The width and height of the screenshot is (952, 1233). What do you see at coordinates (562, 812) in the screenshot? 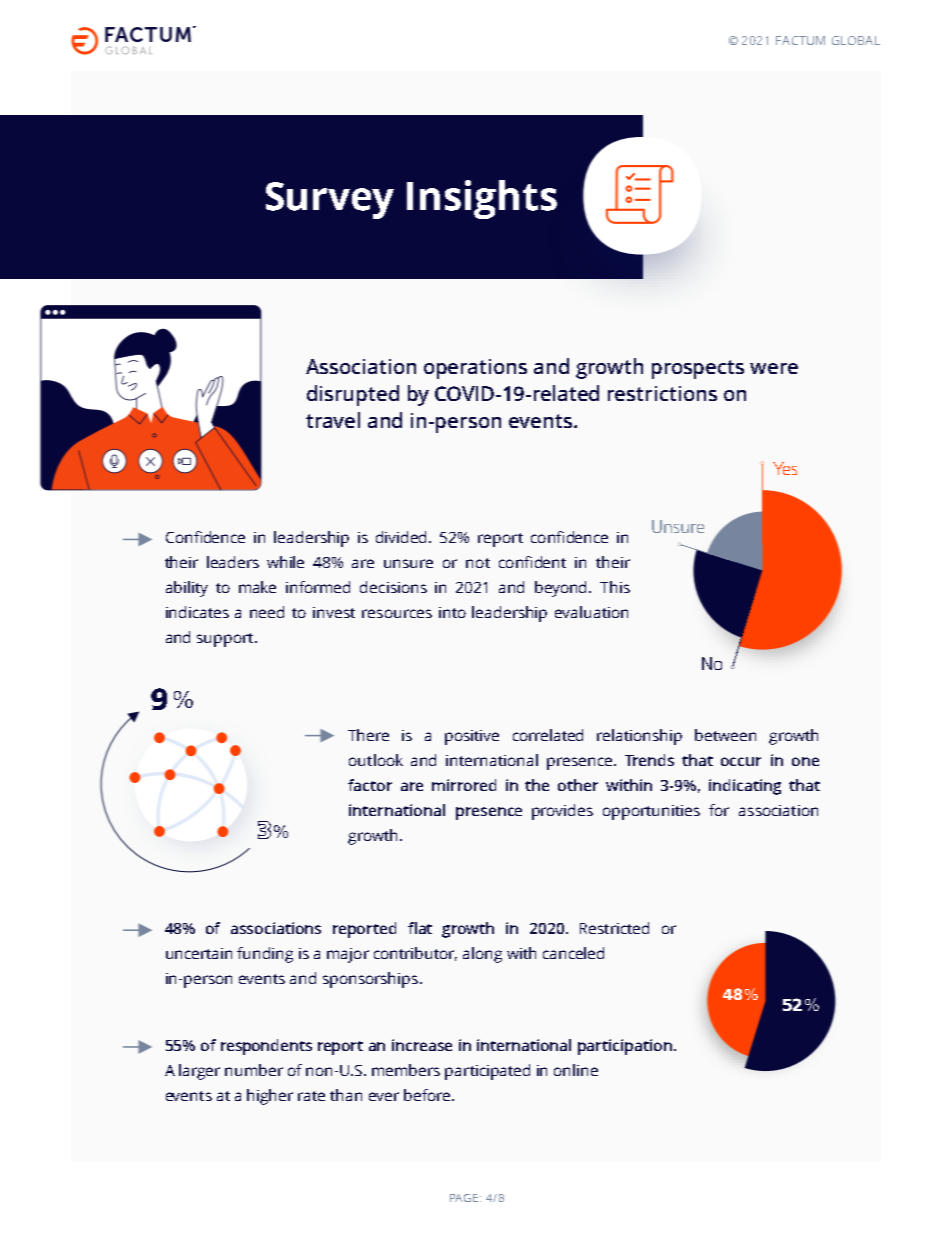
I see `provides` at bounding box center [562, 812].
